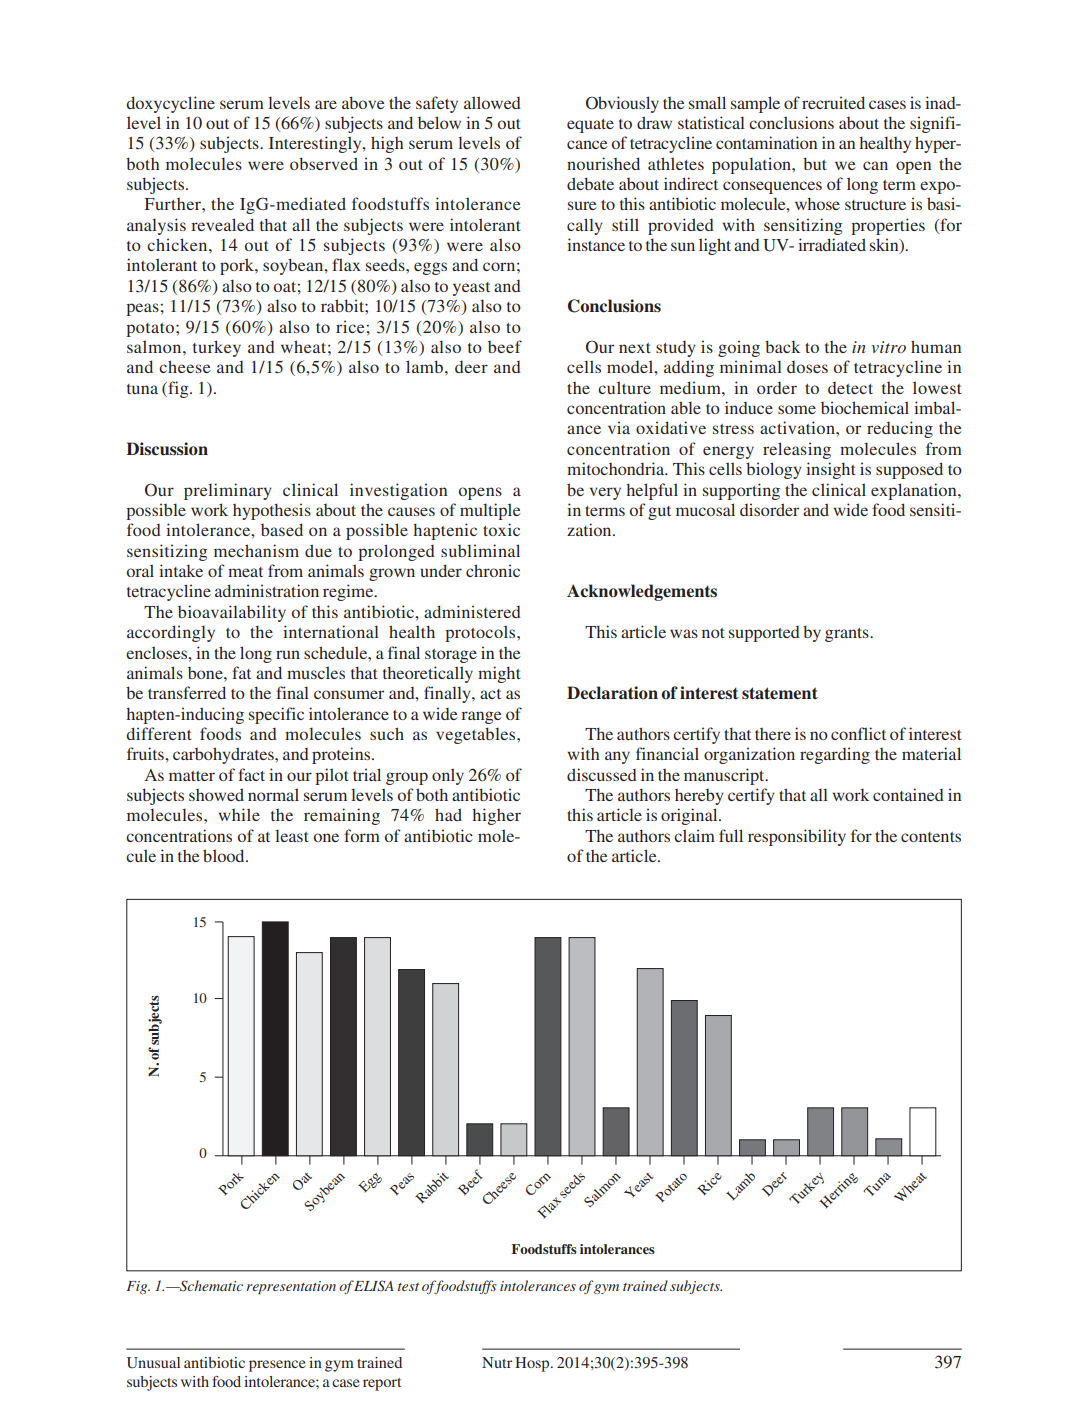 The height and width of the image is (1423, 1083). I want to click on but, so click(815, 163).
